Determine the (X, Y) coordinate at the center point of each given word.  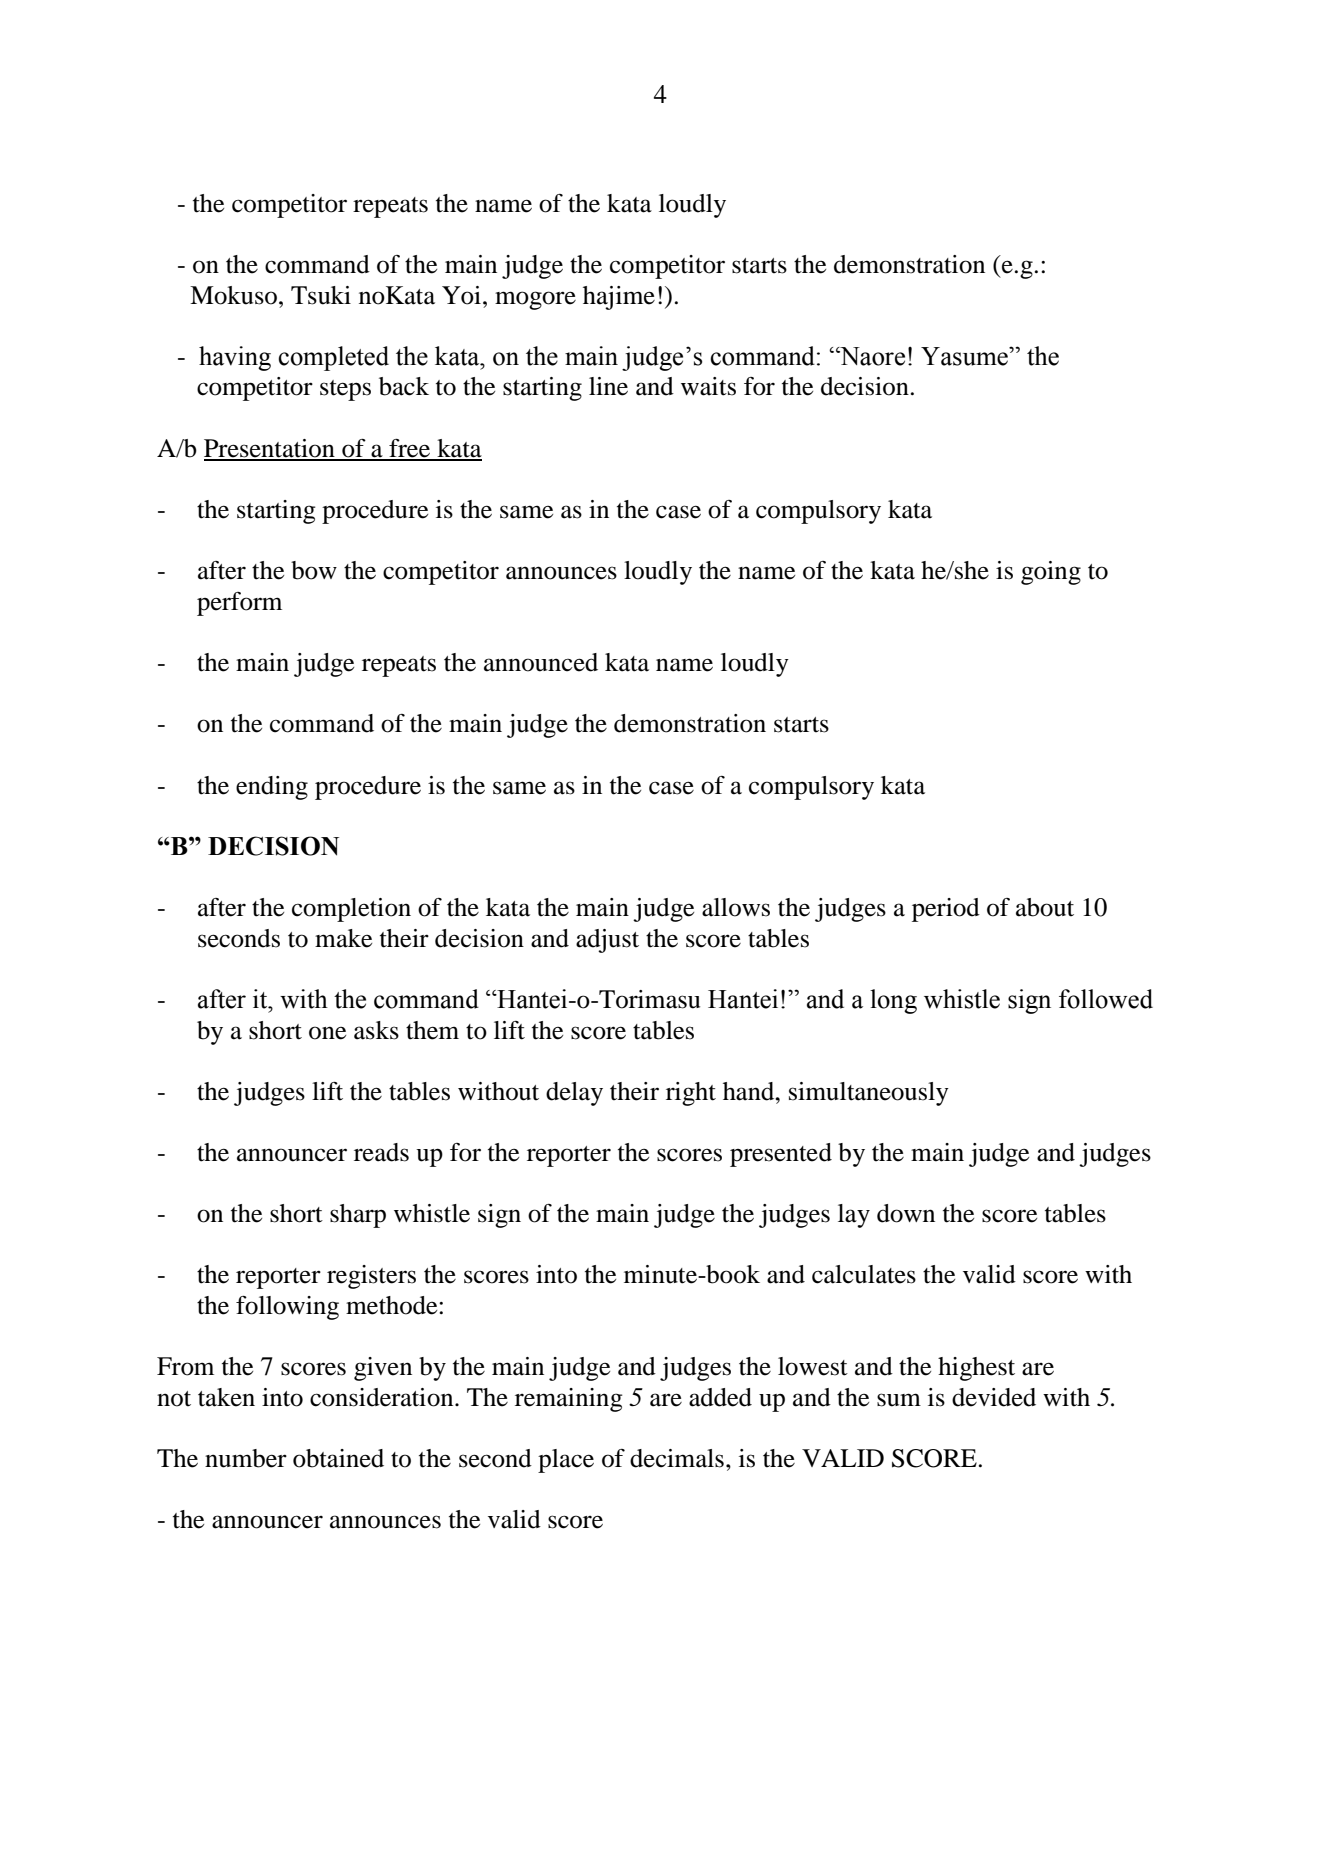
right (691, 1094)
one (327, 1033)
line (608, 386)
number (246, 1458)
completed (333, 358)
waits (708, 386)
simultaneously (869, 1094)
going (1051, 573)
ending (272, 788)
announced (541, 662)
